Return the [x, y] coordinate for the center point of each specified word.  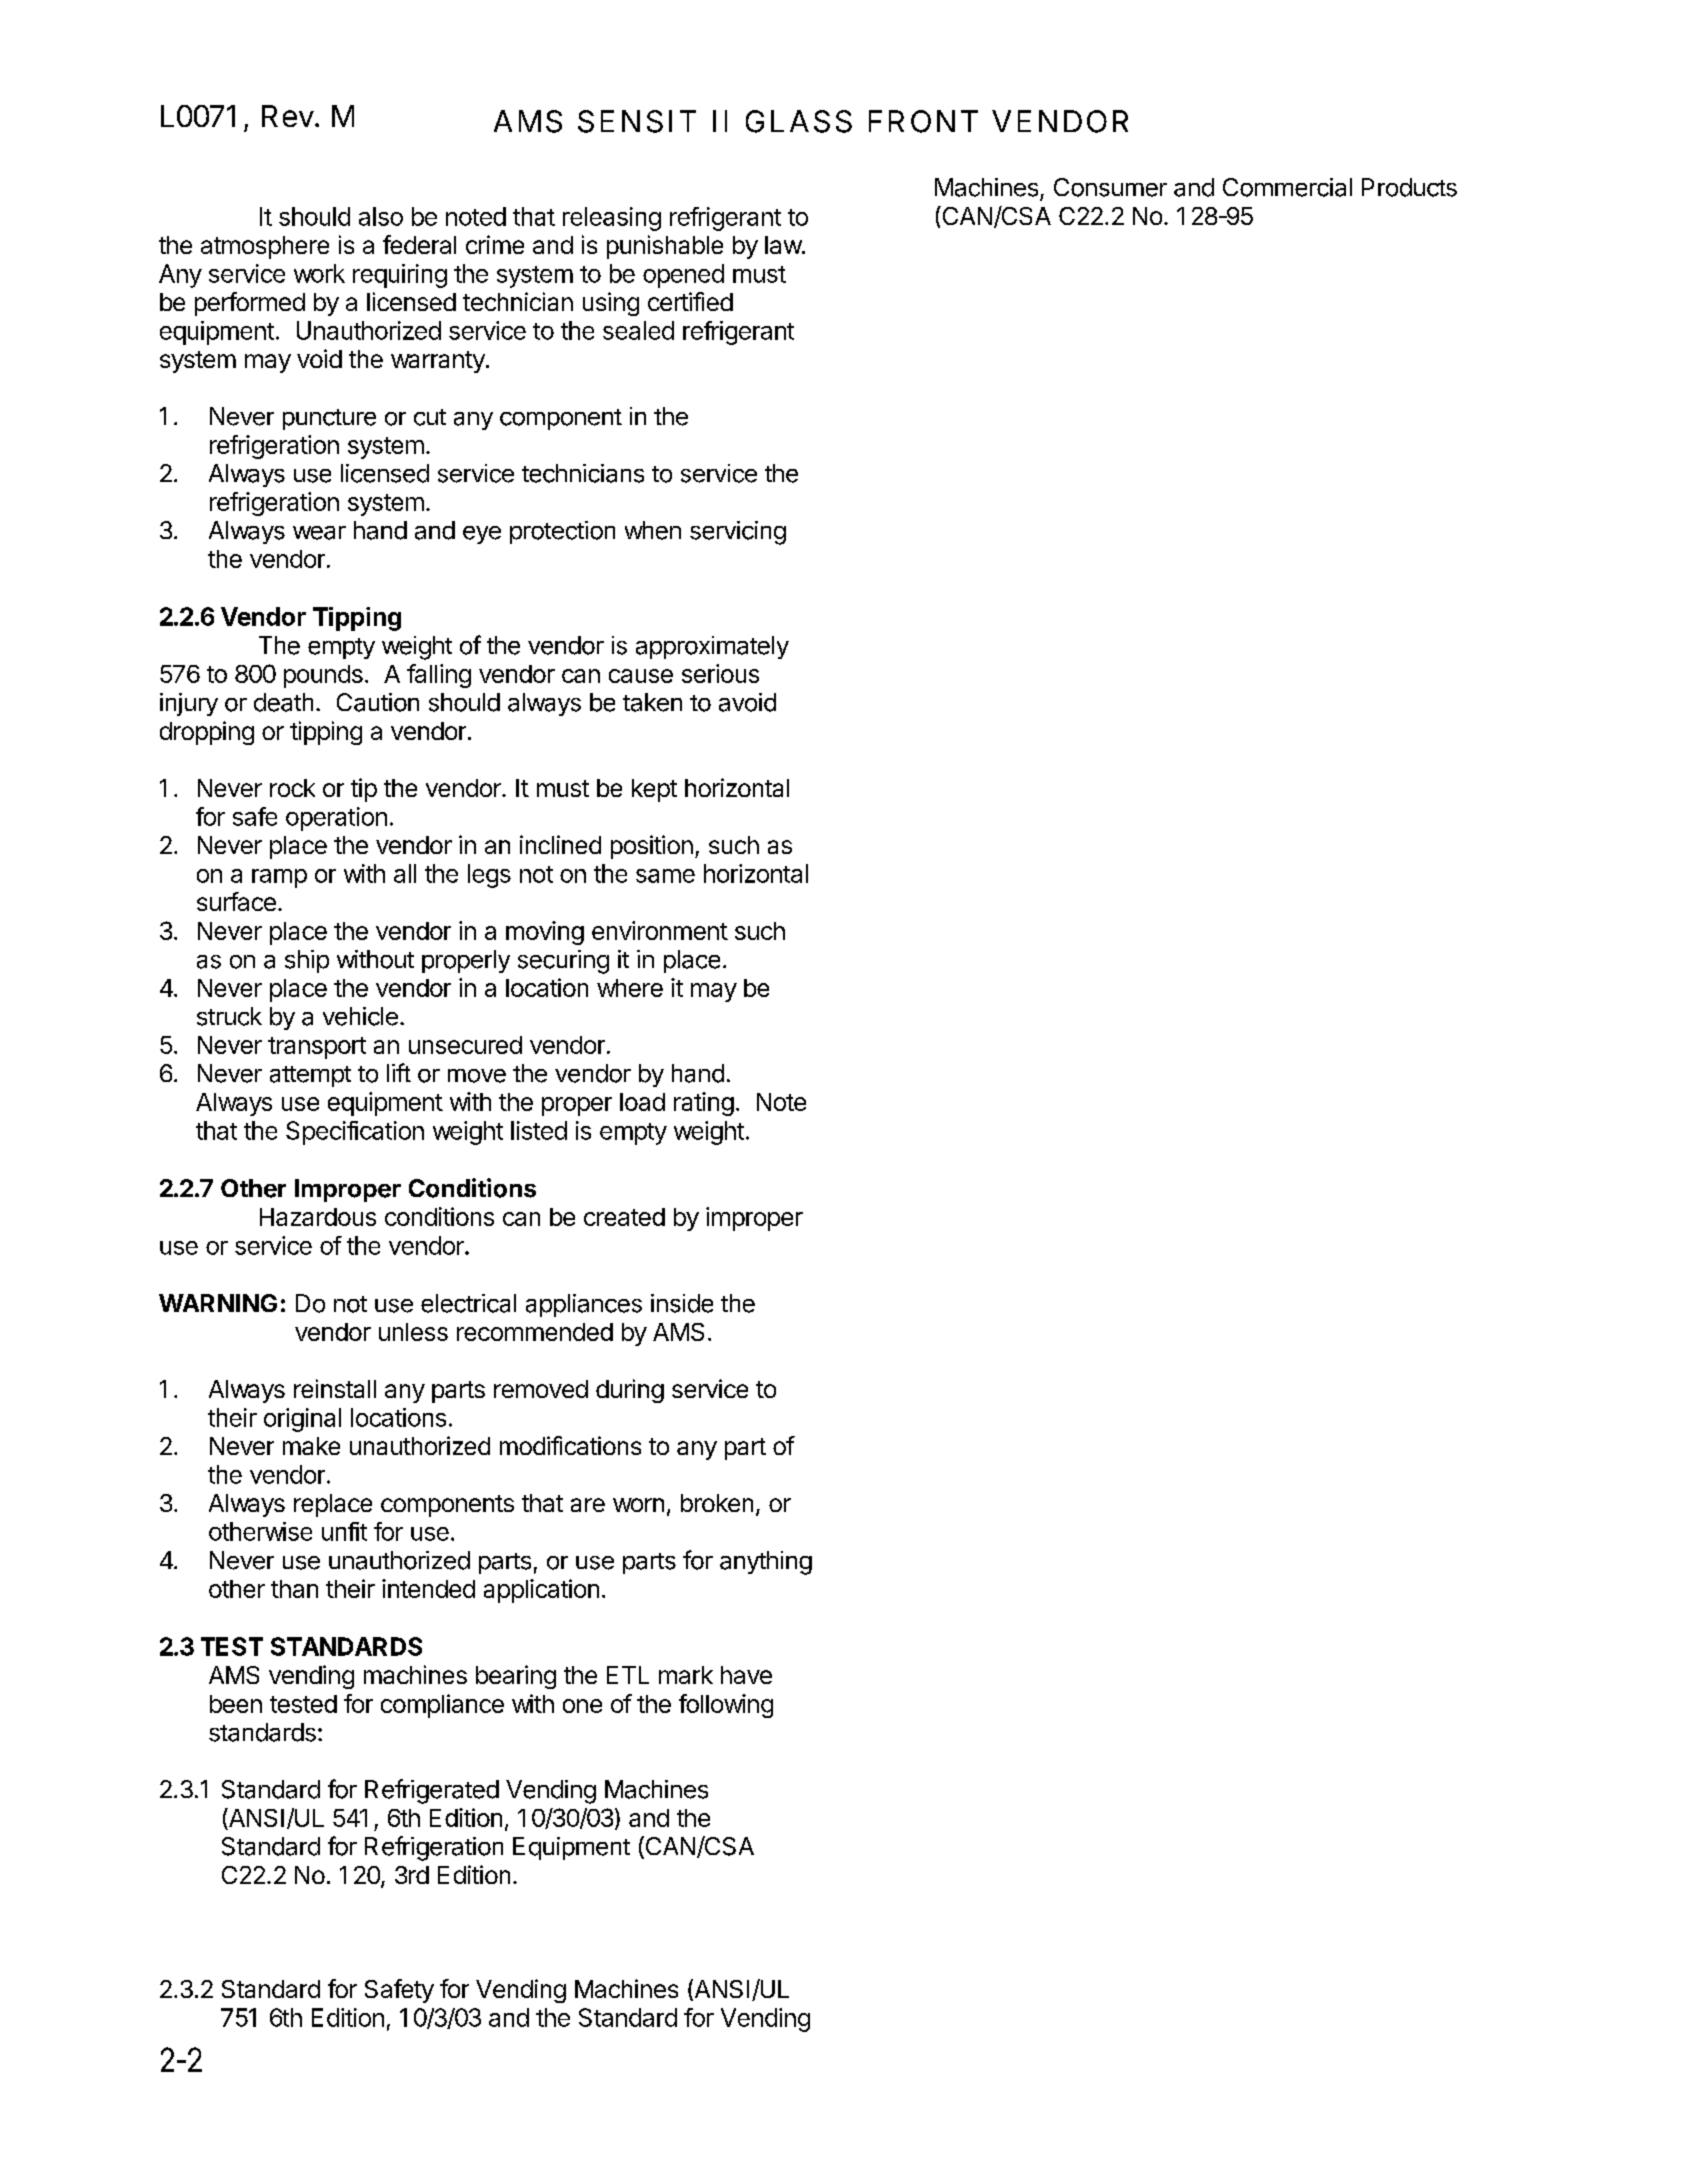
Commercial [1287, 187]
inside [682, 1303]
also [381, 216]
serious [720, 673]
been [236, 1704]
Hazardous [318, 1217]
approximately [712, 647]
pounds [323, 676]
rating [704, 1104]
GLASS [799, 121]
